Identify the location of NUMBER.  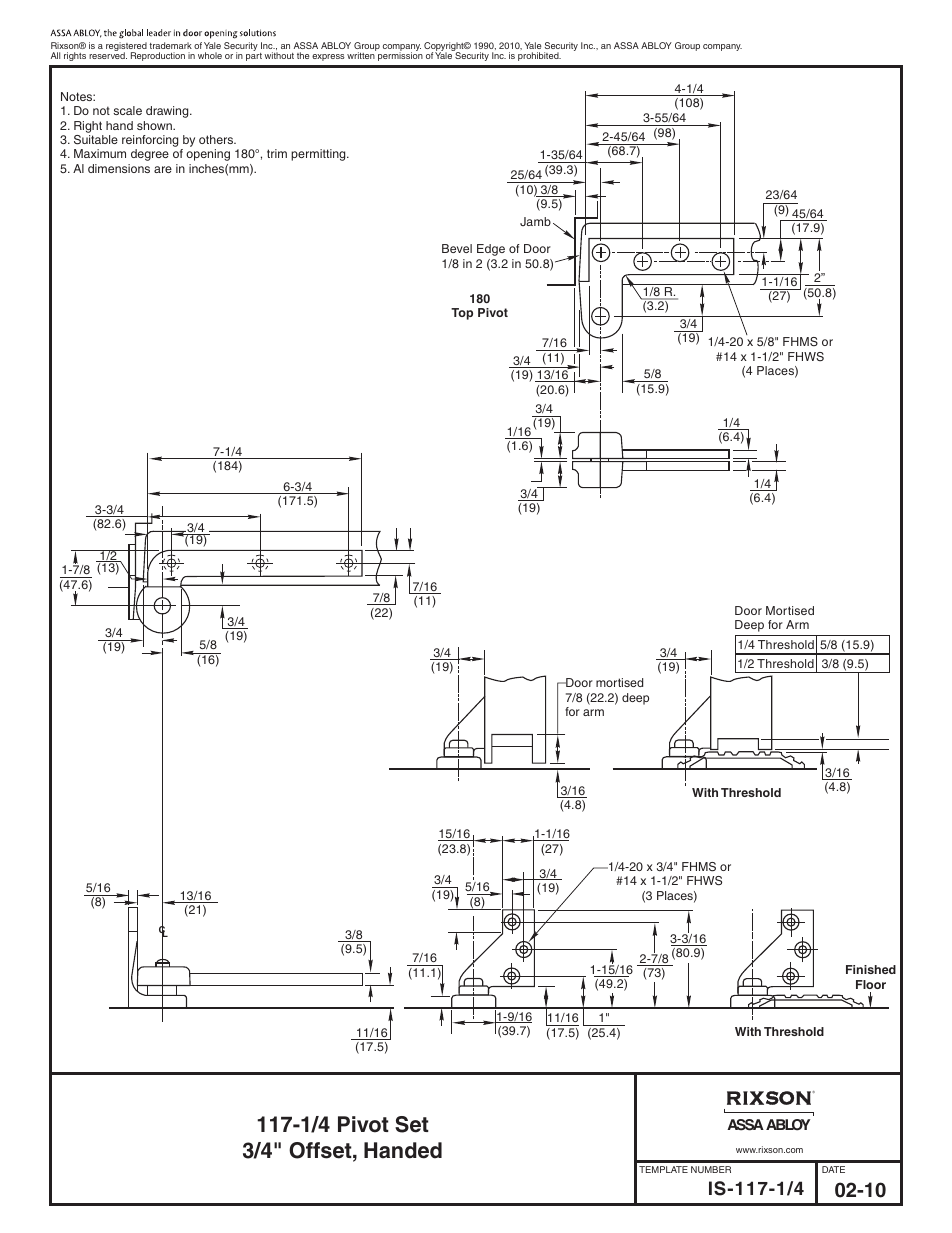
(711, 1169).
